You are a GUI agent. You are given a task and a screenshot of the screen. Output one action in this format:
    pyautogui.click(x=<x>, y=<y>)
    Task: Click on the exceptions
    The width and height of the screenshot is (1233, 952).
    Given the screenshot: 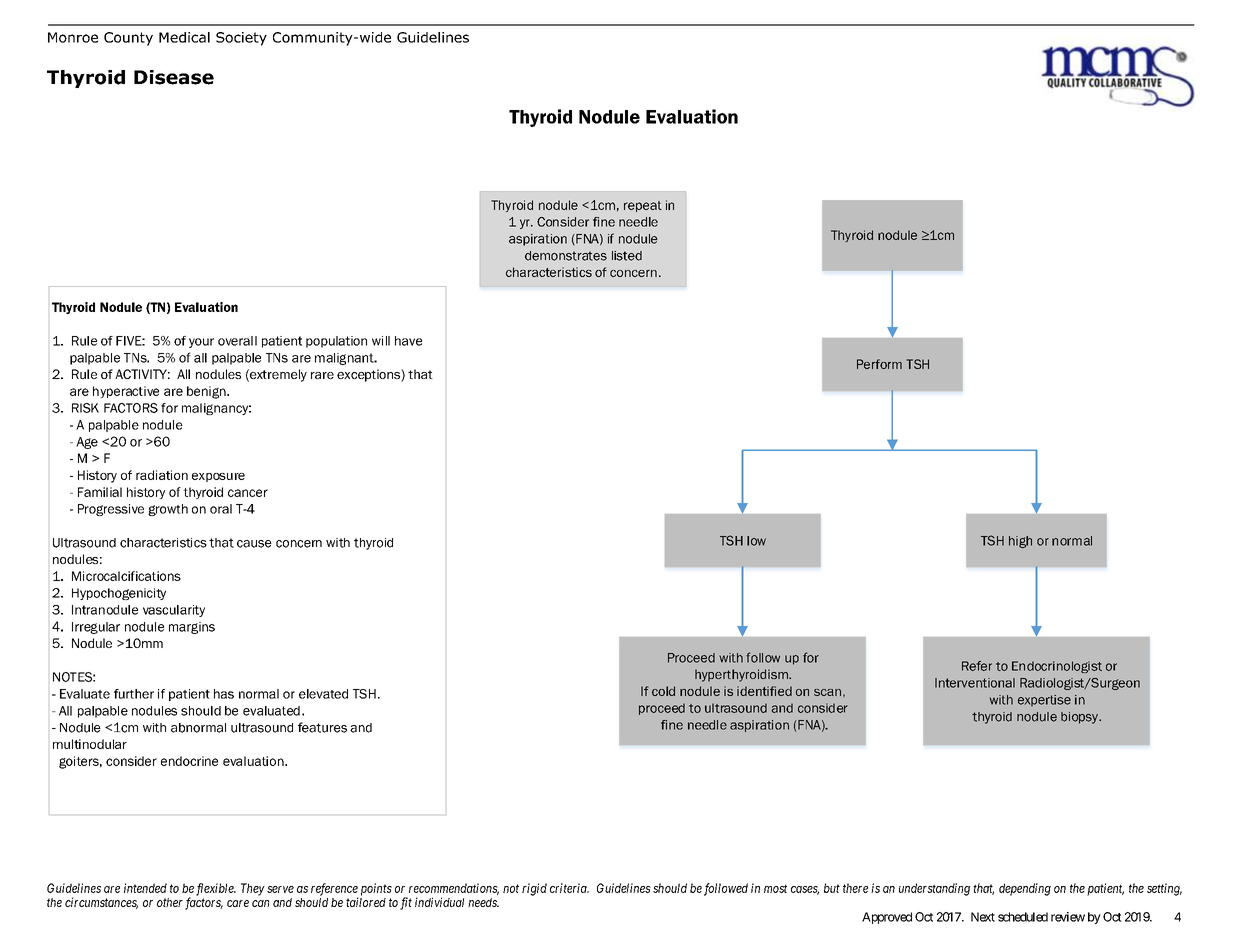 What is the action you would take?
    pyautogui.click(x=369, y=375)
